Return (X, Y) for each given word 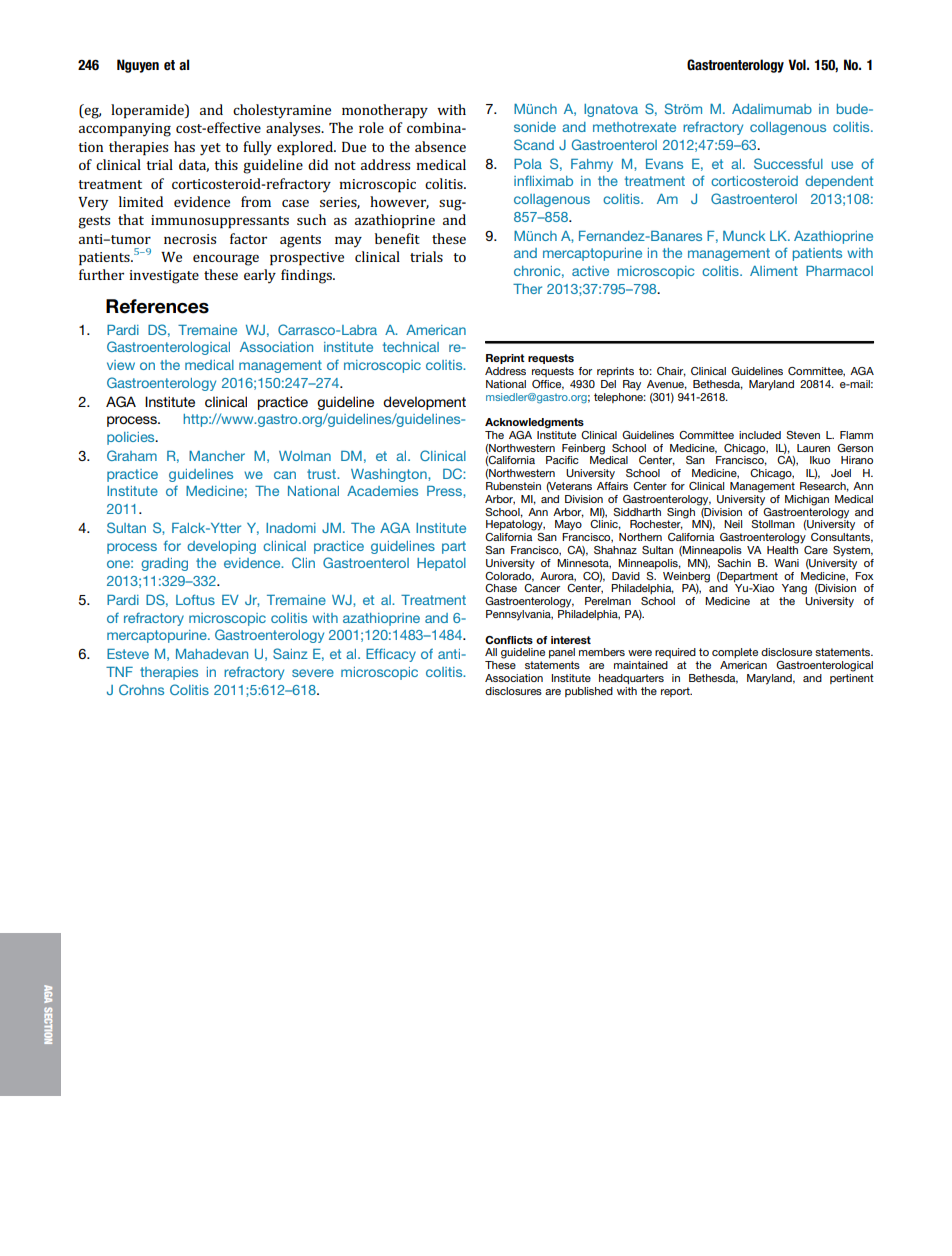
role (371, 127)
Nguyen (138, 66)
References (157, 306)
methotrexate (634, 127)
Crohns (141, 689)
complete (735, 653)
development (424, 403)
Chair (671, 372)
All (491, 652)
